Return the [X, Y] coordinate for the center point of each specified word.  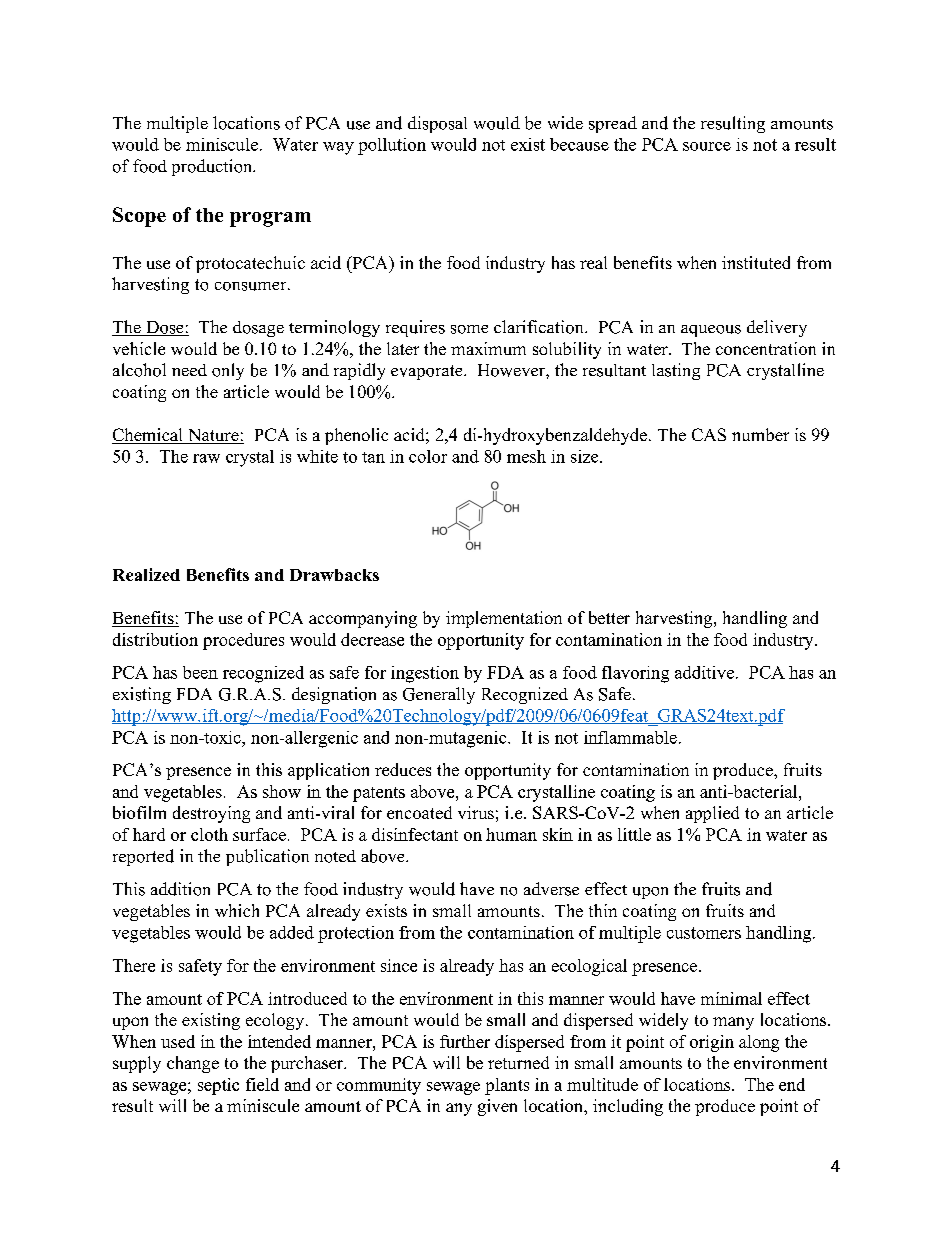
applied [712, 814]
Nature [213, 436]
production [213, 167]
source [707, 146]
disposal [437, 124]
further [465, 1041]
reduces [403, 769]
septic [218, 1086]
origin [712, 1043]
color [428, 456]
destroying [211, 814]
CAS [709, 434]
